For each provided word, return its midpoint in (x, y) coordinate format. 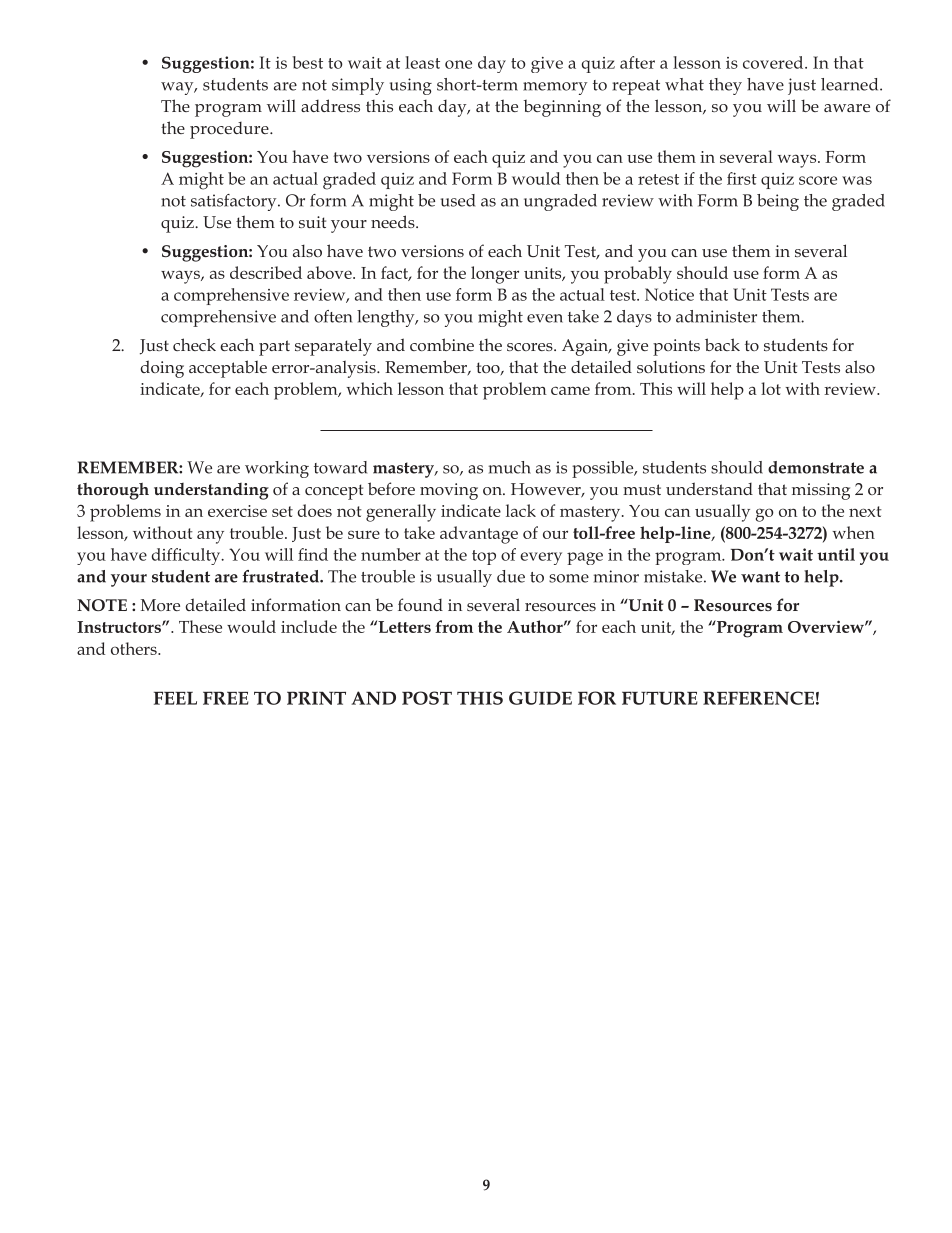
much (510, 467)
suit (312, 222)
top (484, 557)
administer (716, 316)
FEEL (175, 698)
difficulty (187, 556)
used (458, 200)
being (778, 202)
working (277, 469)
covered (774, 62)
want (760, 577)
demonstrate (816, 467)
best (307, 62)
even (545, 318)
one (458, 64)
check (194, 344)
